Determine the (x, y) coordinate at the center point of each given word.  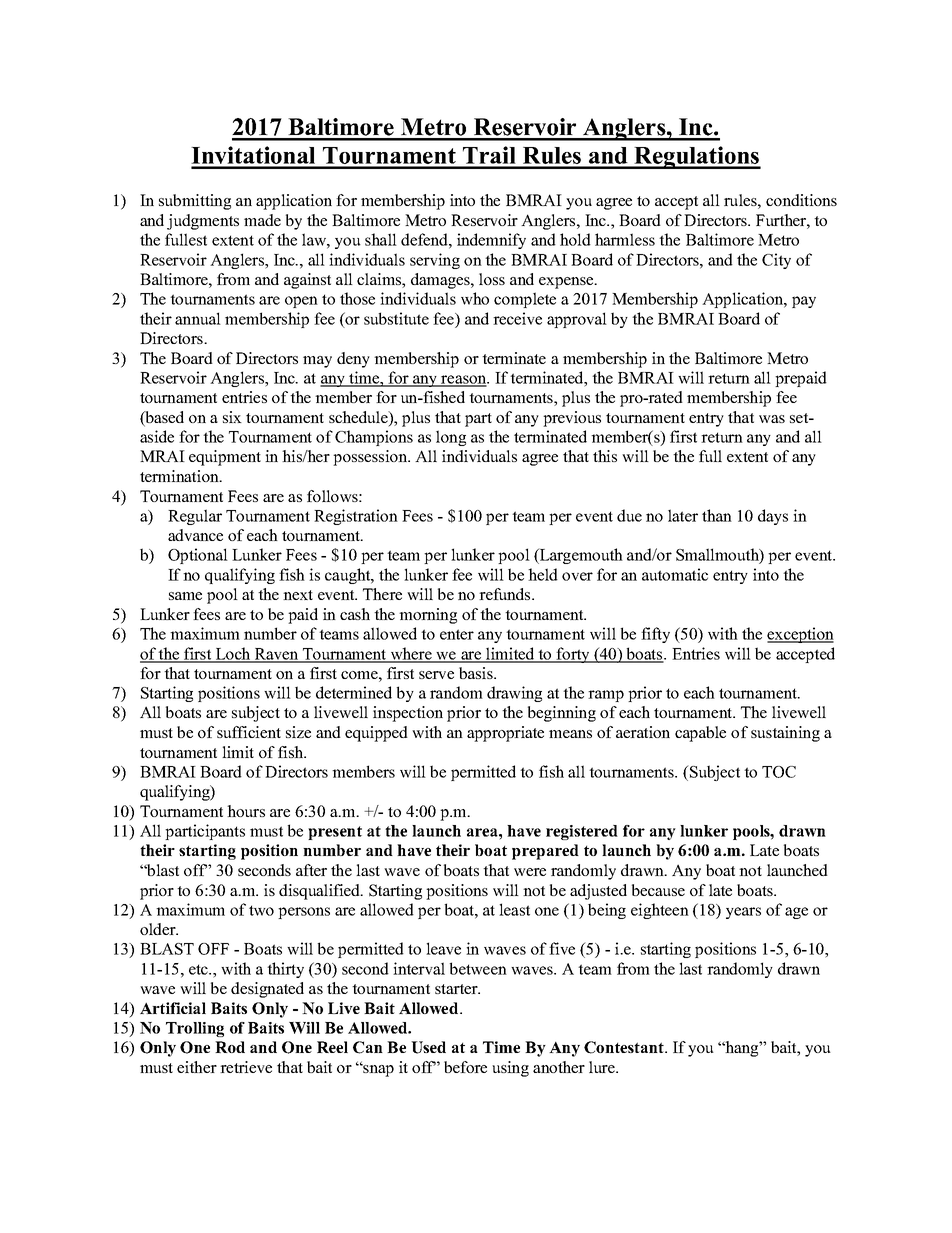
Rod (230, 1047)
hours (246, 811)
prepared (545, 852)
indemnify (491, 241)
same (185, 596)
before (465, 1067)
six (232, 417)
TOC (779, 772)
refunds (506, 594)
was (772, 419)
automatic (675, 574)
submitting (195, 202)
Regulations (696, 157)
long (451, 438)
